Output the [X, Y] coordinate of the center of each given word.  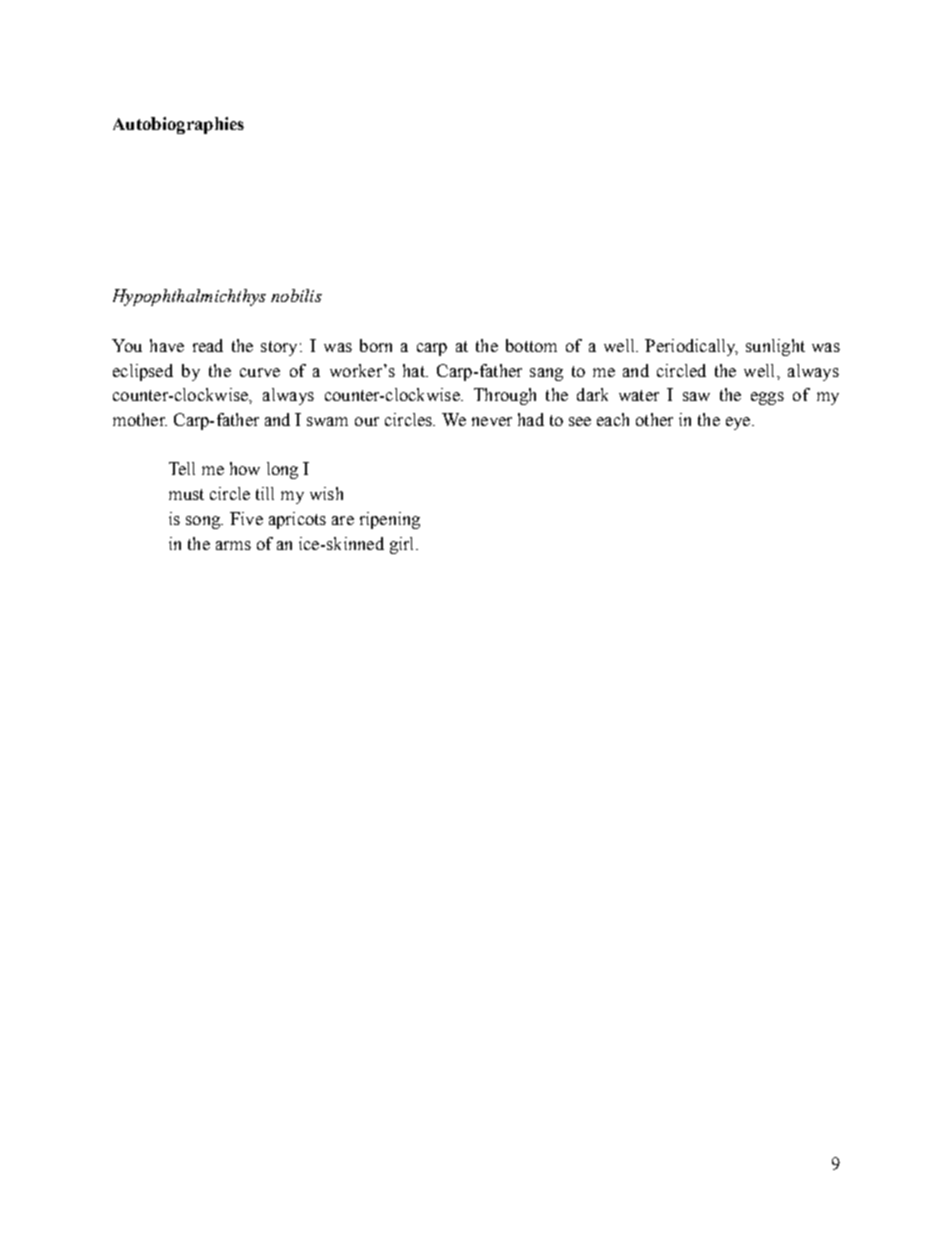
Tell [182, 468]
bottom [531, 345]
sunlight [775, 347]
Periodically [691, 347]
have [167, 345]
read [208, 345]
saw [696, 396]
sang [546, 374]
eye [738, 423]
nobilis [296, 295]
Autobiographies [178, 125]
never [492, 421]
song [204, 522]
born [376, 345]
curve [260, 372]
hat [415, 370]
